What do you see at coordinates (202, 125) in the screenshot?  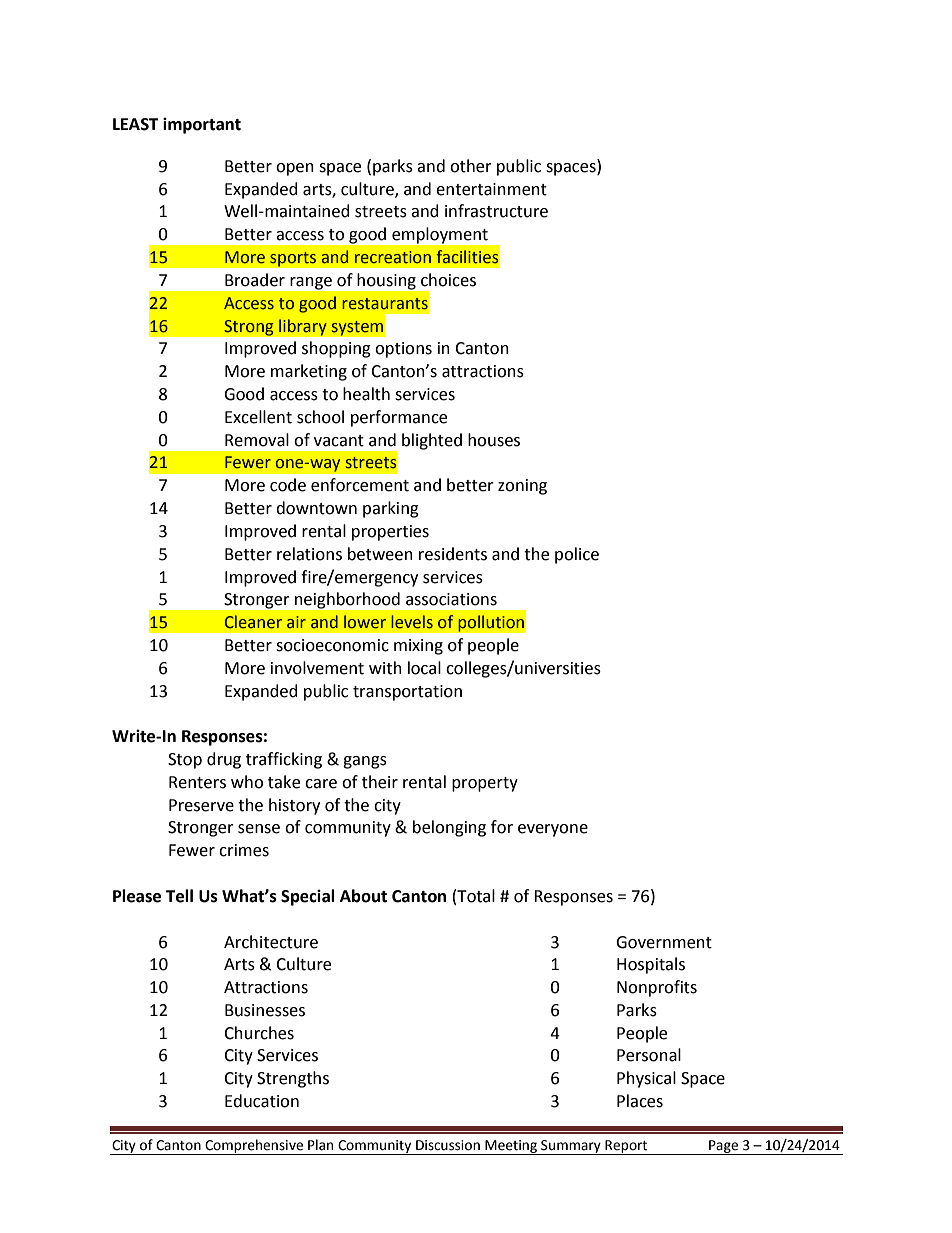 I see `important` at bounding box center [202, 125].
